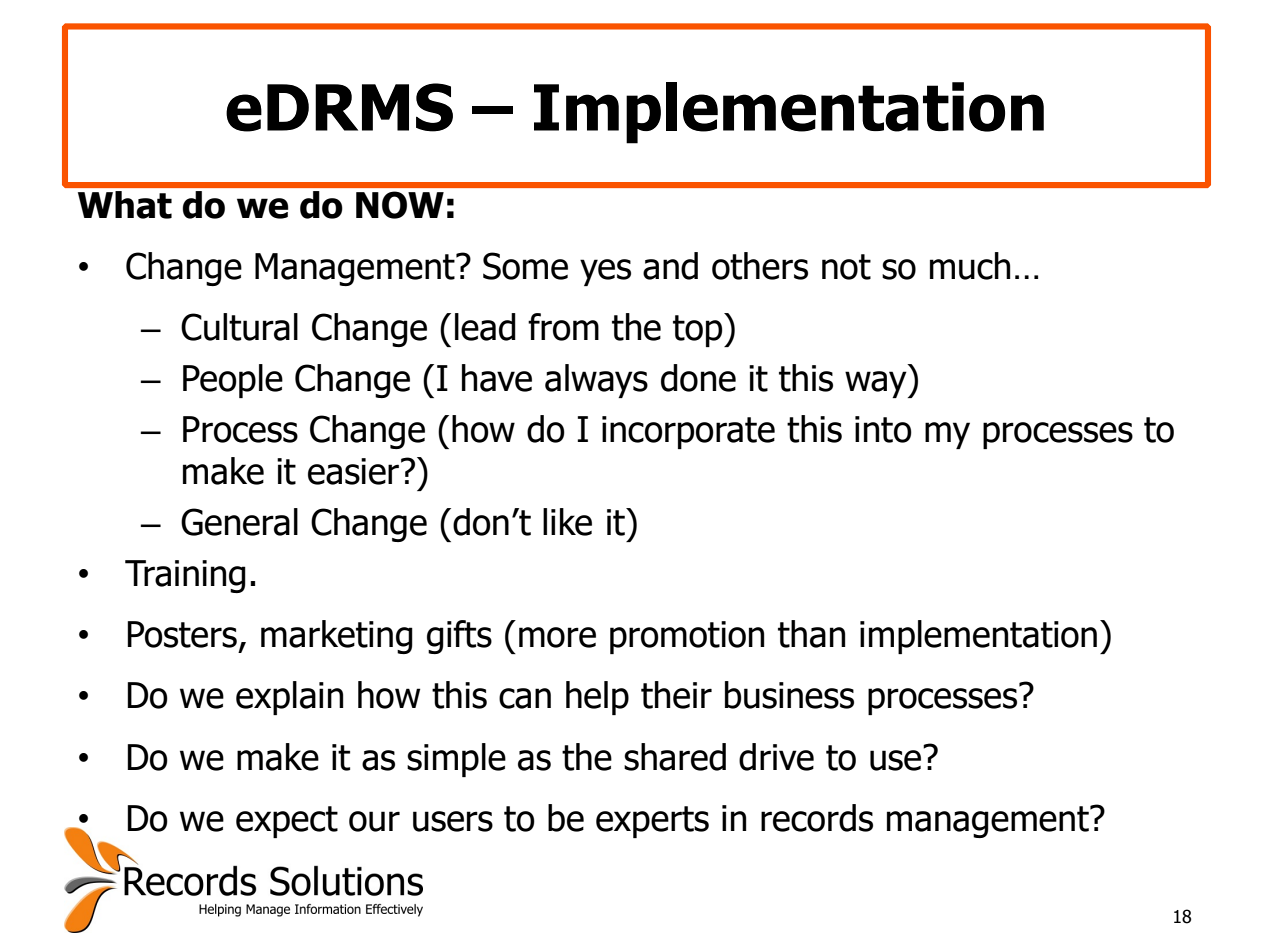  Describe the element at coordinates (525, 266) in the screenshot. I see `Some` at that location.
